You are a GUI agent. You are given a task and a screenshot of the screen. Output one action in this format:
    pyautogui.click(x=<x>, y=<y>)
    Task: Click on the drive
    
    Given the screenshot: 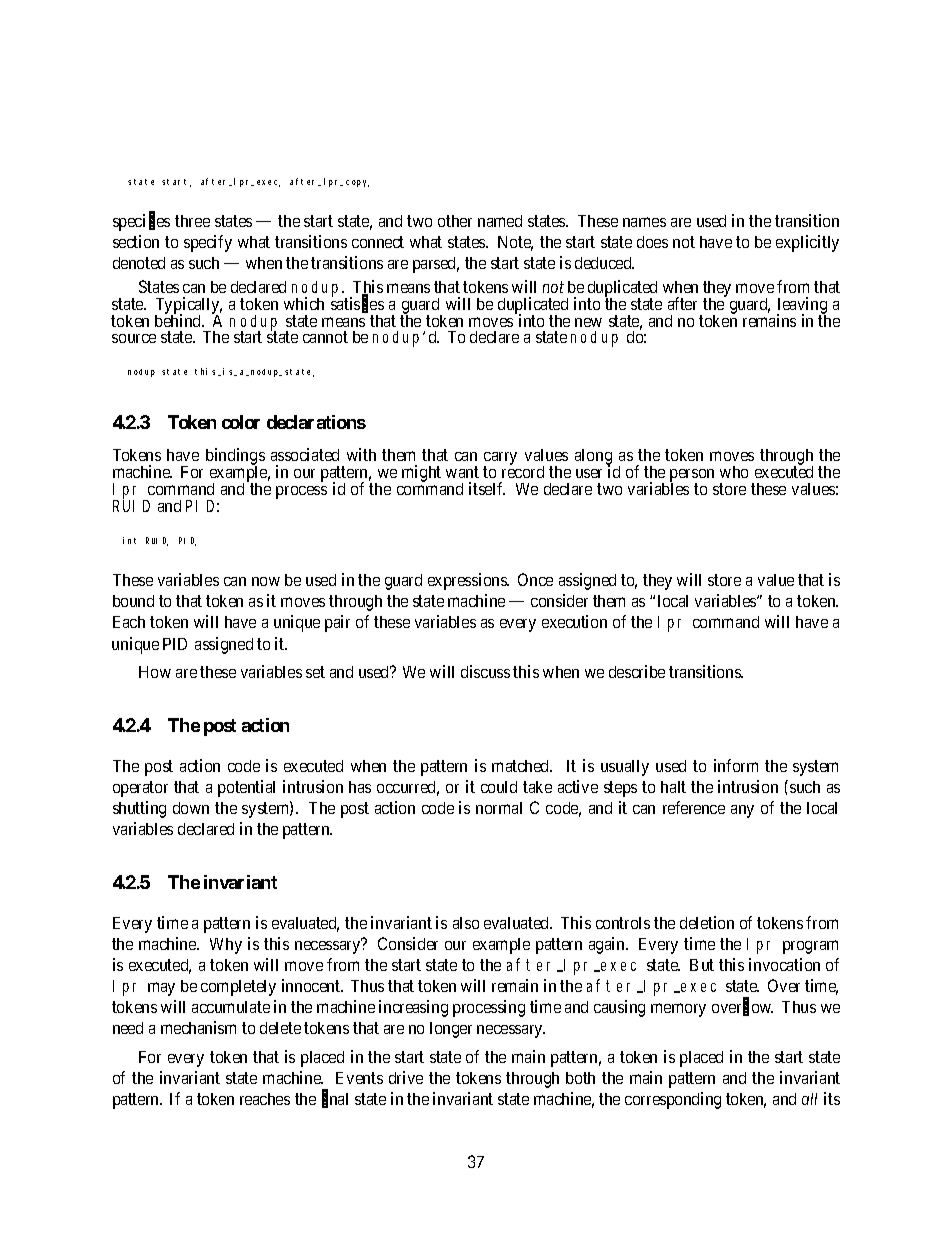 What is the action you would take?
    pyautogui.click(x=406, y=1077)
